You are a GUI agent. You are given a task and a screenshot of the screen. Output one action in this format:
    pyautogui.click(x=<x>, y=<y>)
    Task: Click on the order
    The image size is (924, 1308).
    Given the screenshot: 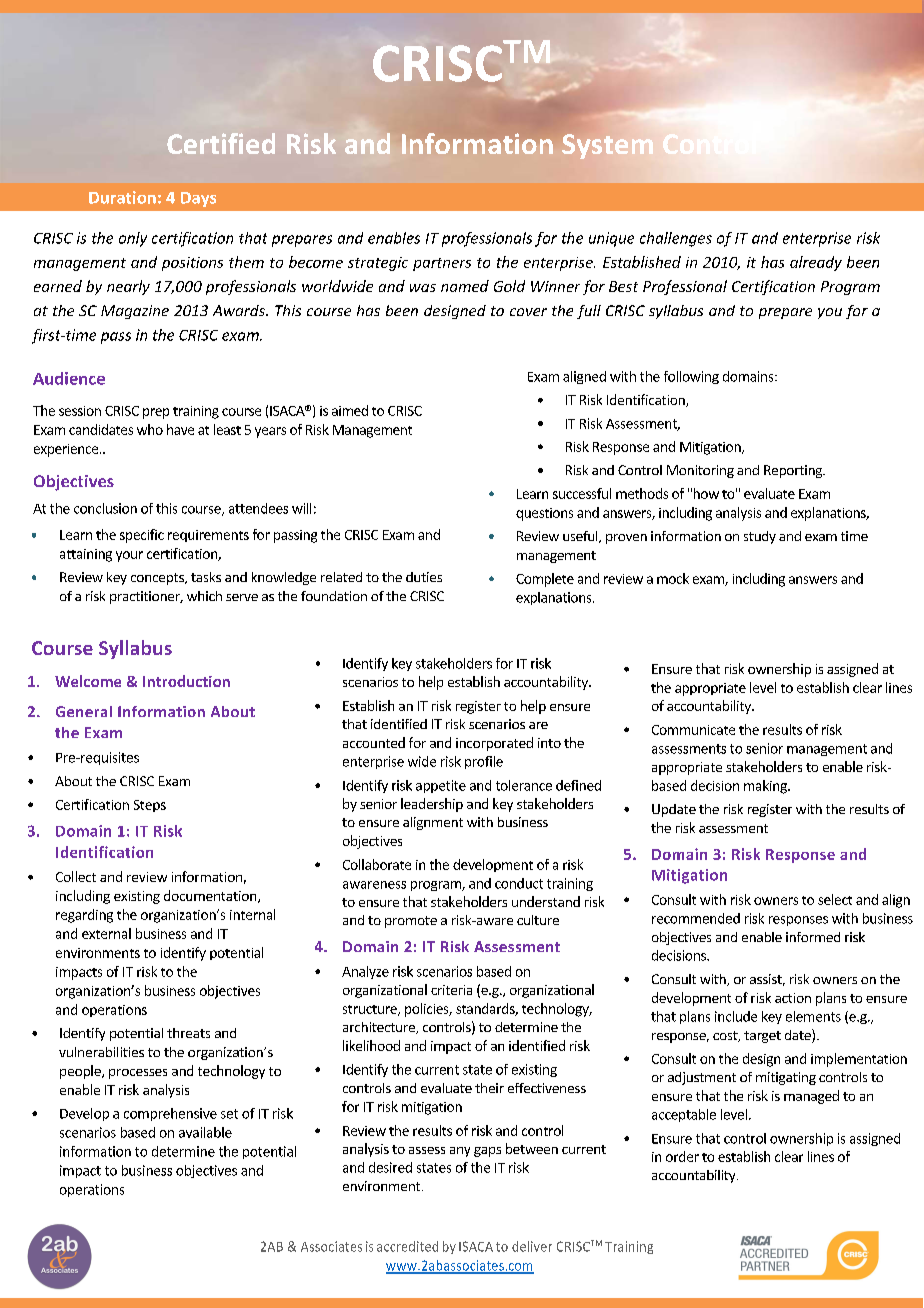 What is the action you would take?
    pyautogui.click(x=682, y=1156)
